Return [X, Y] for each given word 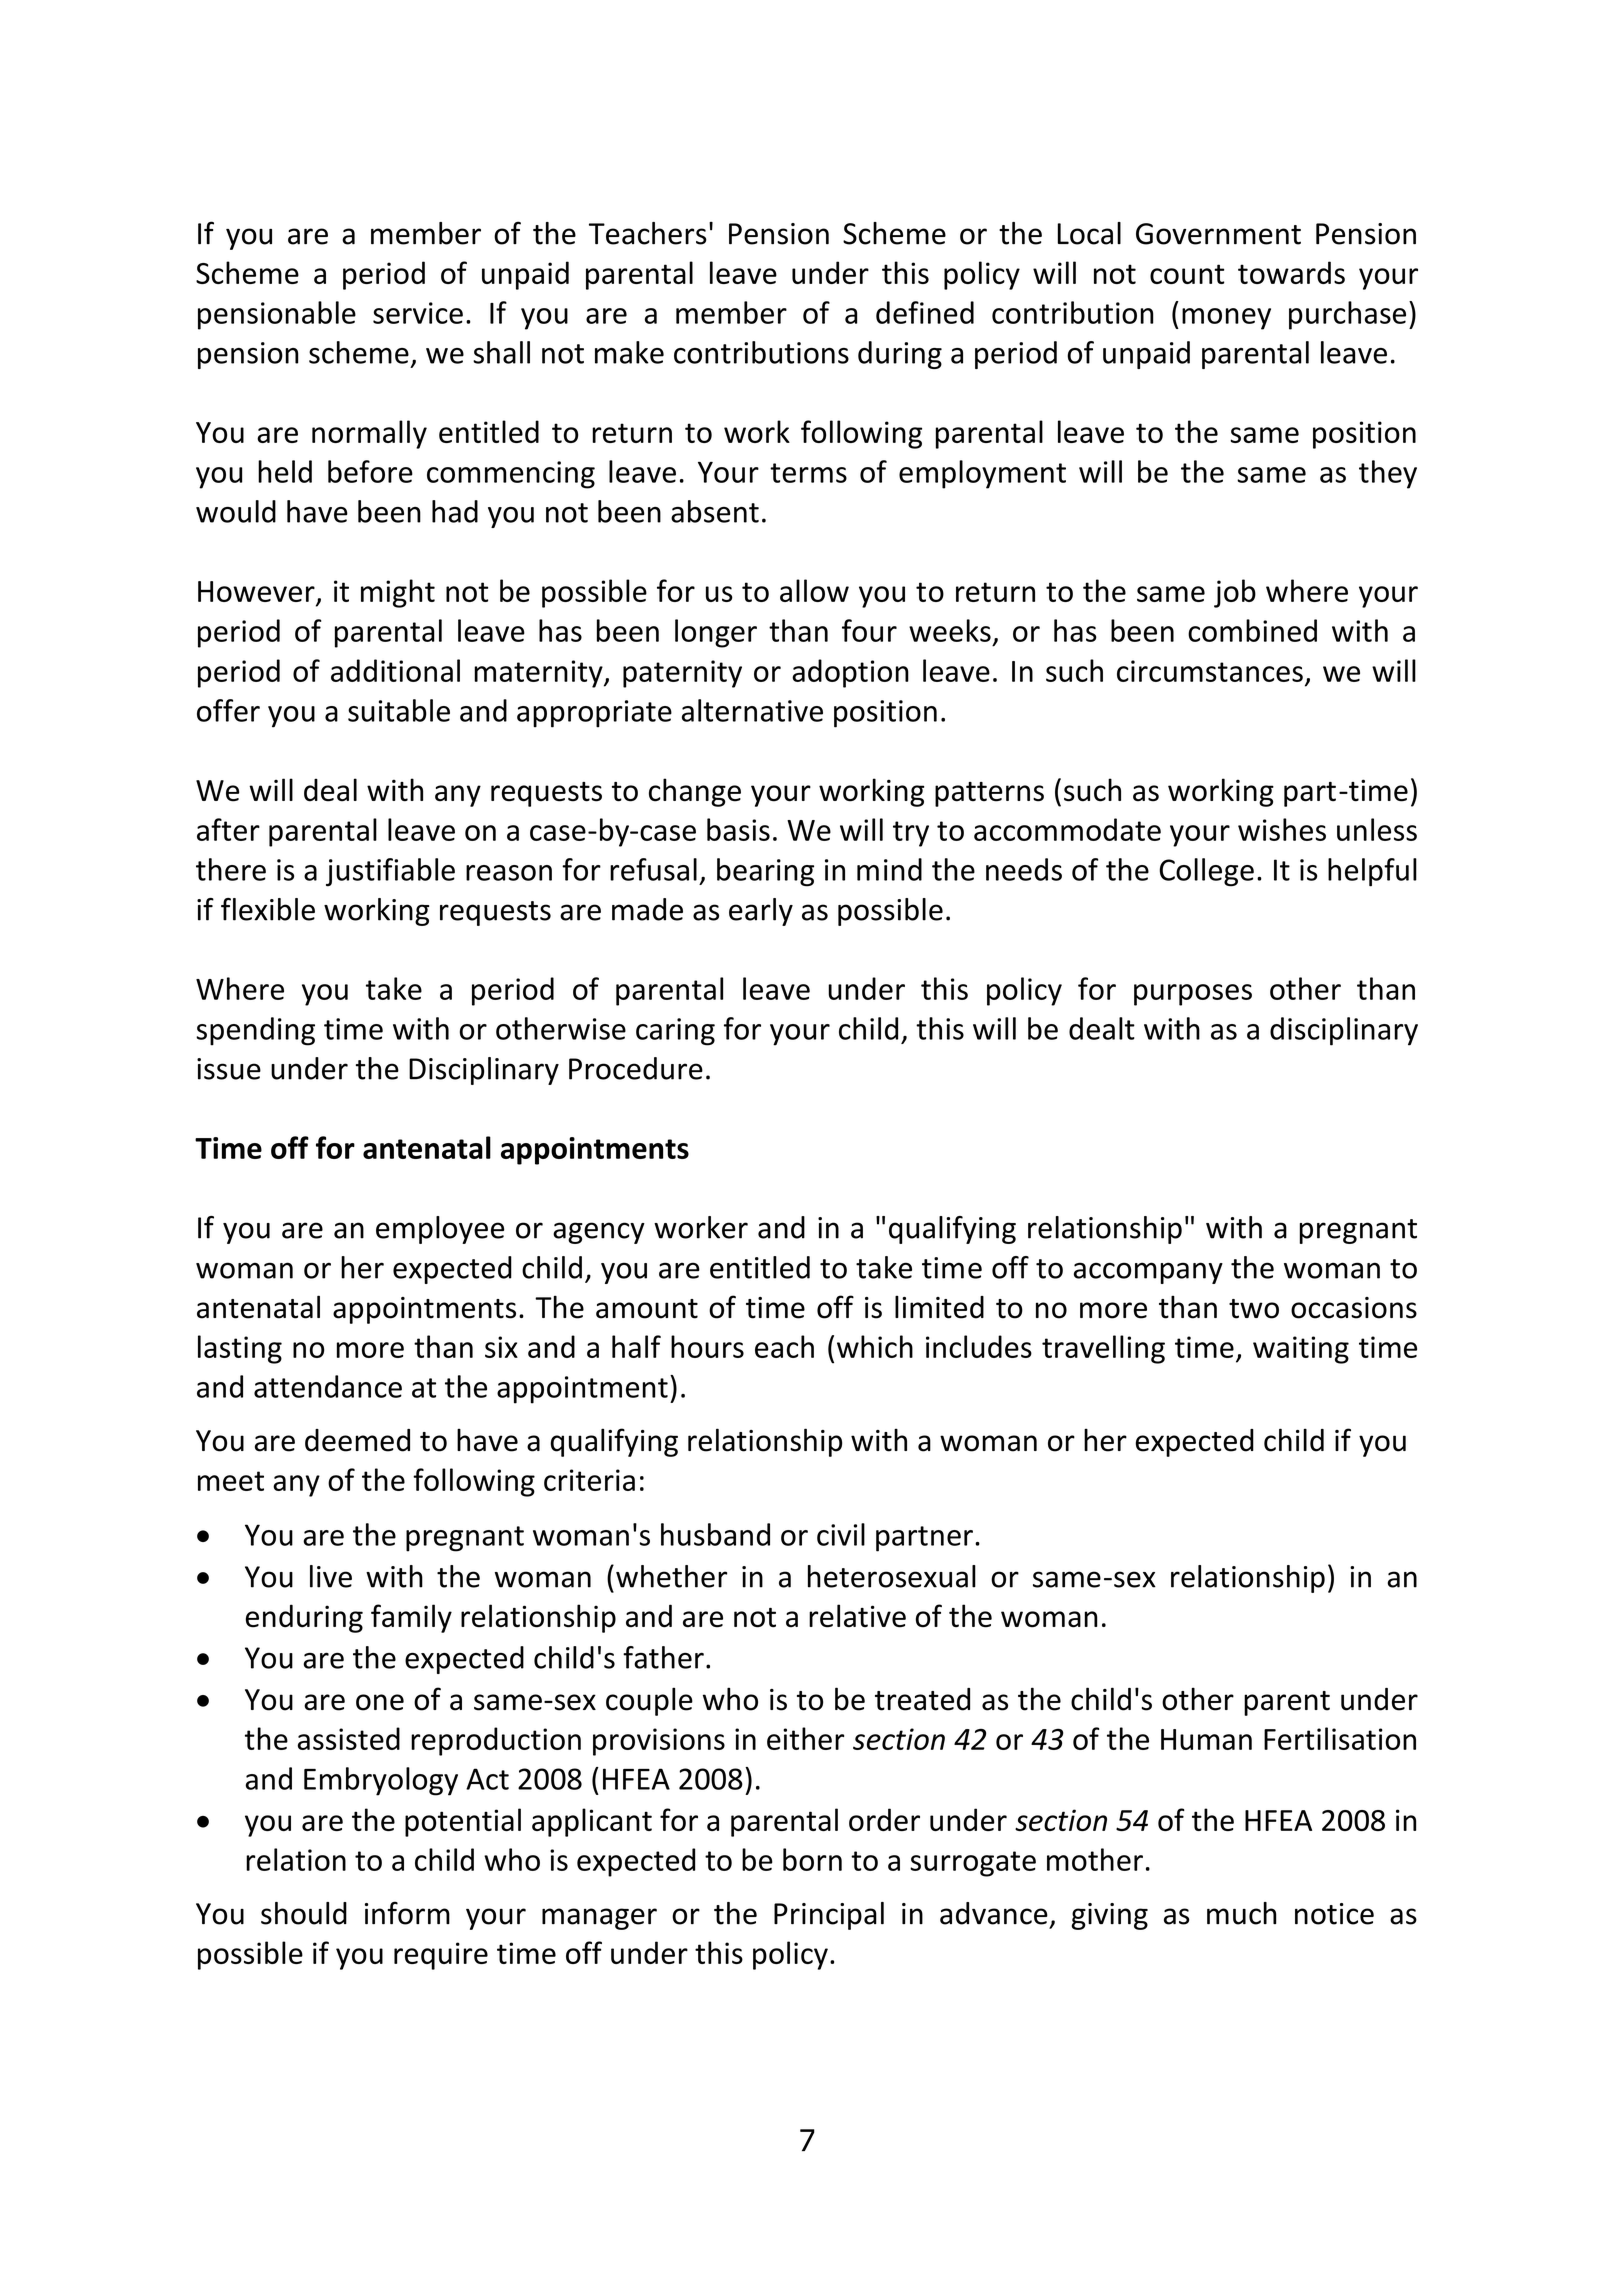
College [1206, 872]
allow [814, 590]
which [875, 1346]
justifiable [390, 872]
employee [440, 1230]
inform [407, 1913]
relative [857, 1616]
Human [1206, 1739]
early [761, 912]
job [1235, 593]
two [1254, 1309]
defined [925, 312]
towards [1291, 272]
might [398, 593]
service [418, 313]
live [331, 1576]
